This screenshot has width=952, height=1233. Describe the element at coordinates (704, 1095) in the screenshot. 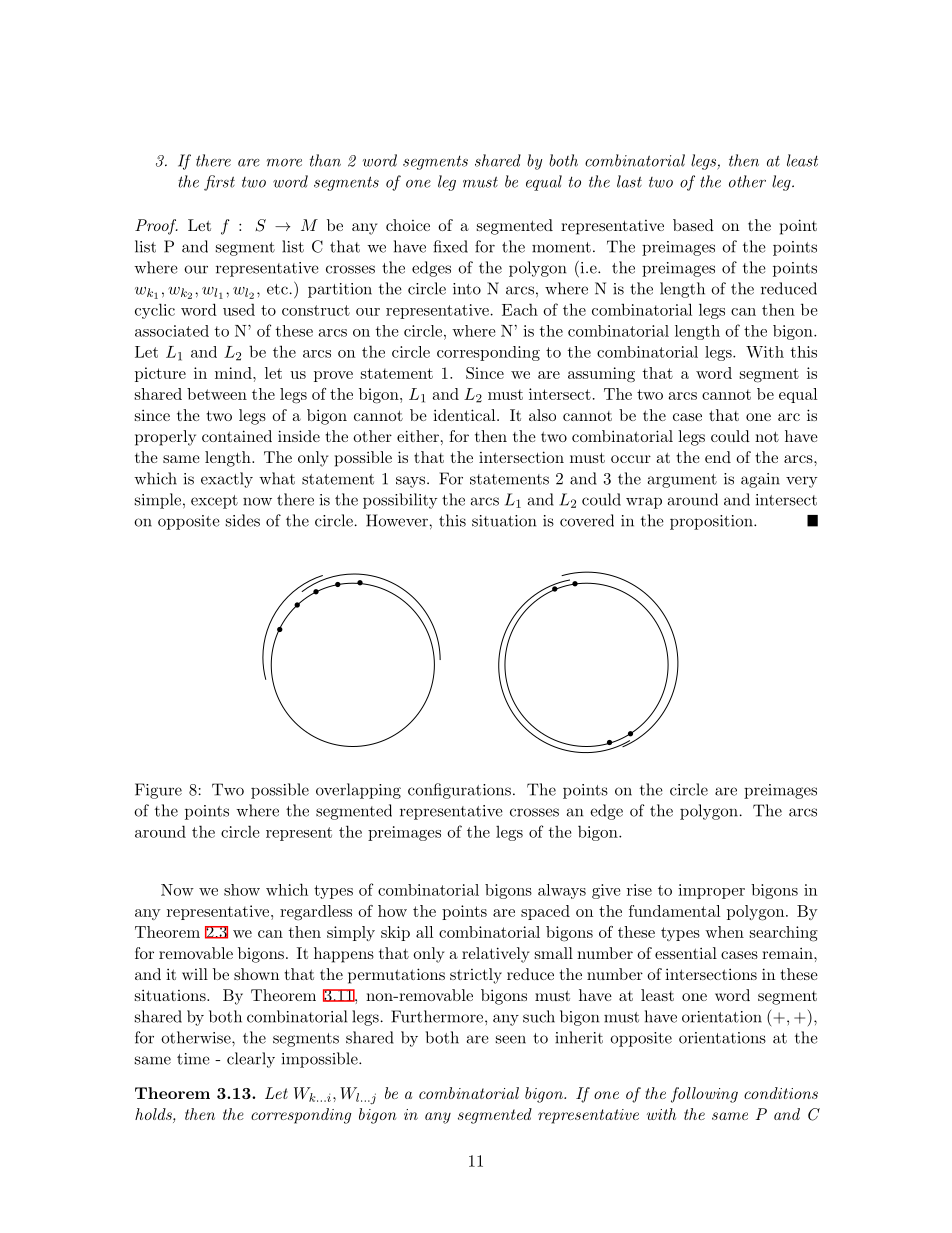

I see `following` at that location.
